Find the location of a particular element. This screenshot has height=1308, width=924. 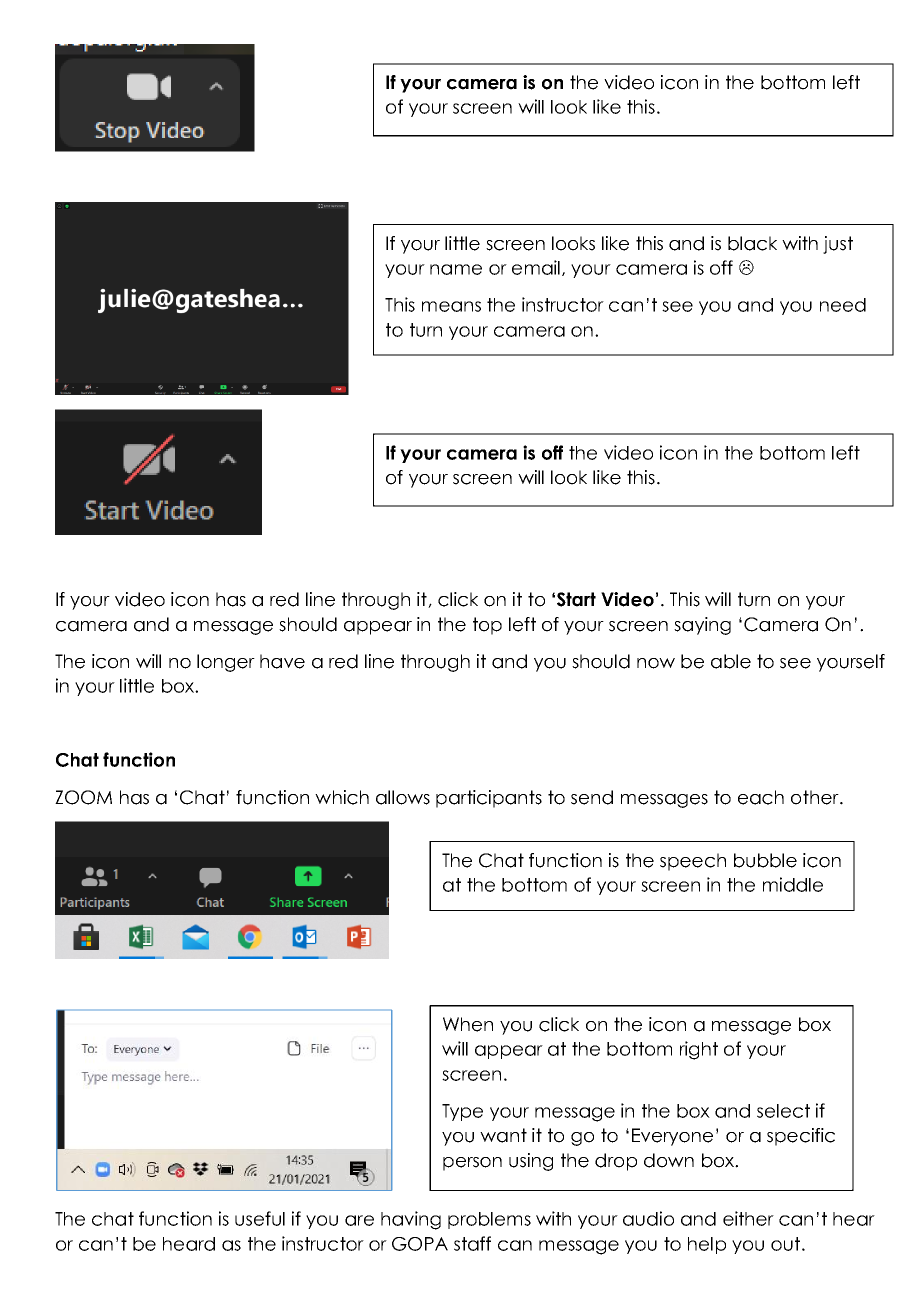

participants is located at coordinates (489, 799).
